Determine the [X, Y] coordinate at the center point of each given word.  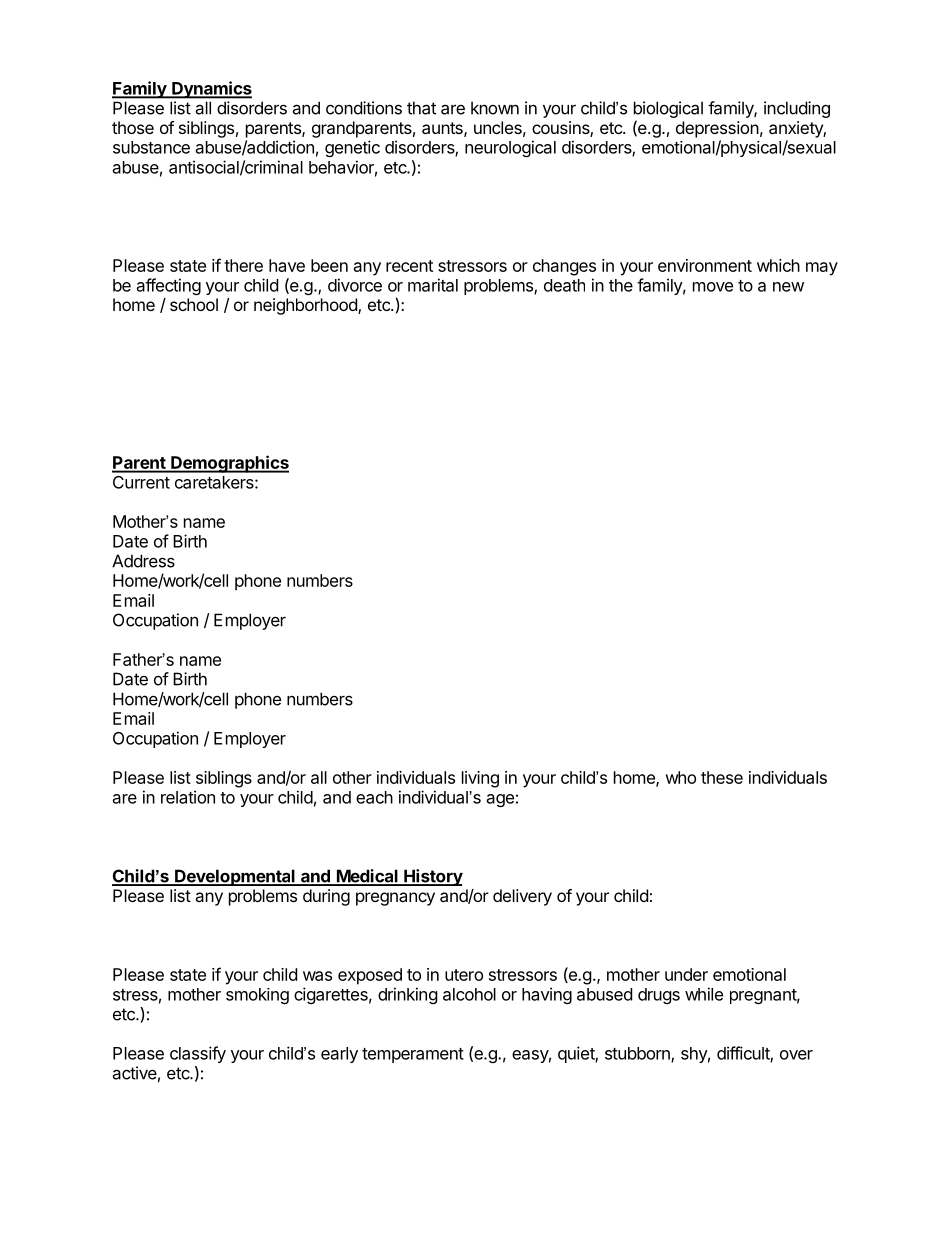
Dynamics [211, 90]
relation [188, 797]
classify [198, 1054]
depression [717, 129]
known [495, 108]
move [713, 287]
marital [433, 285]
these [722, 777]
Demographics [229, 464]
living [480, 779]
